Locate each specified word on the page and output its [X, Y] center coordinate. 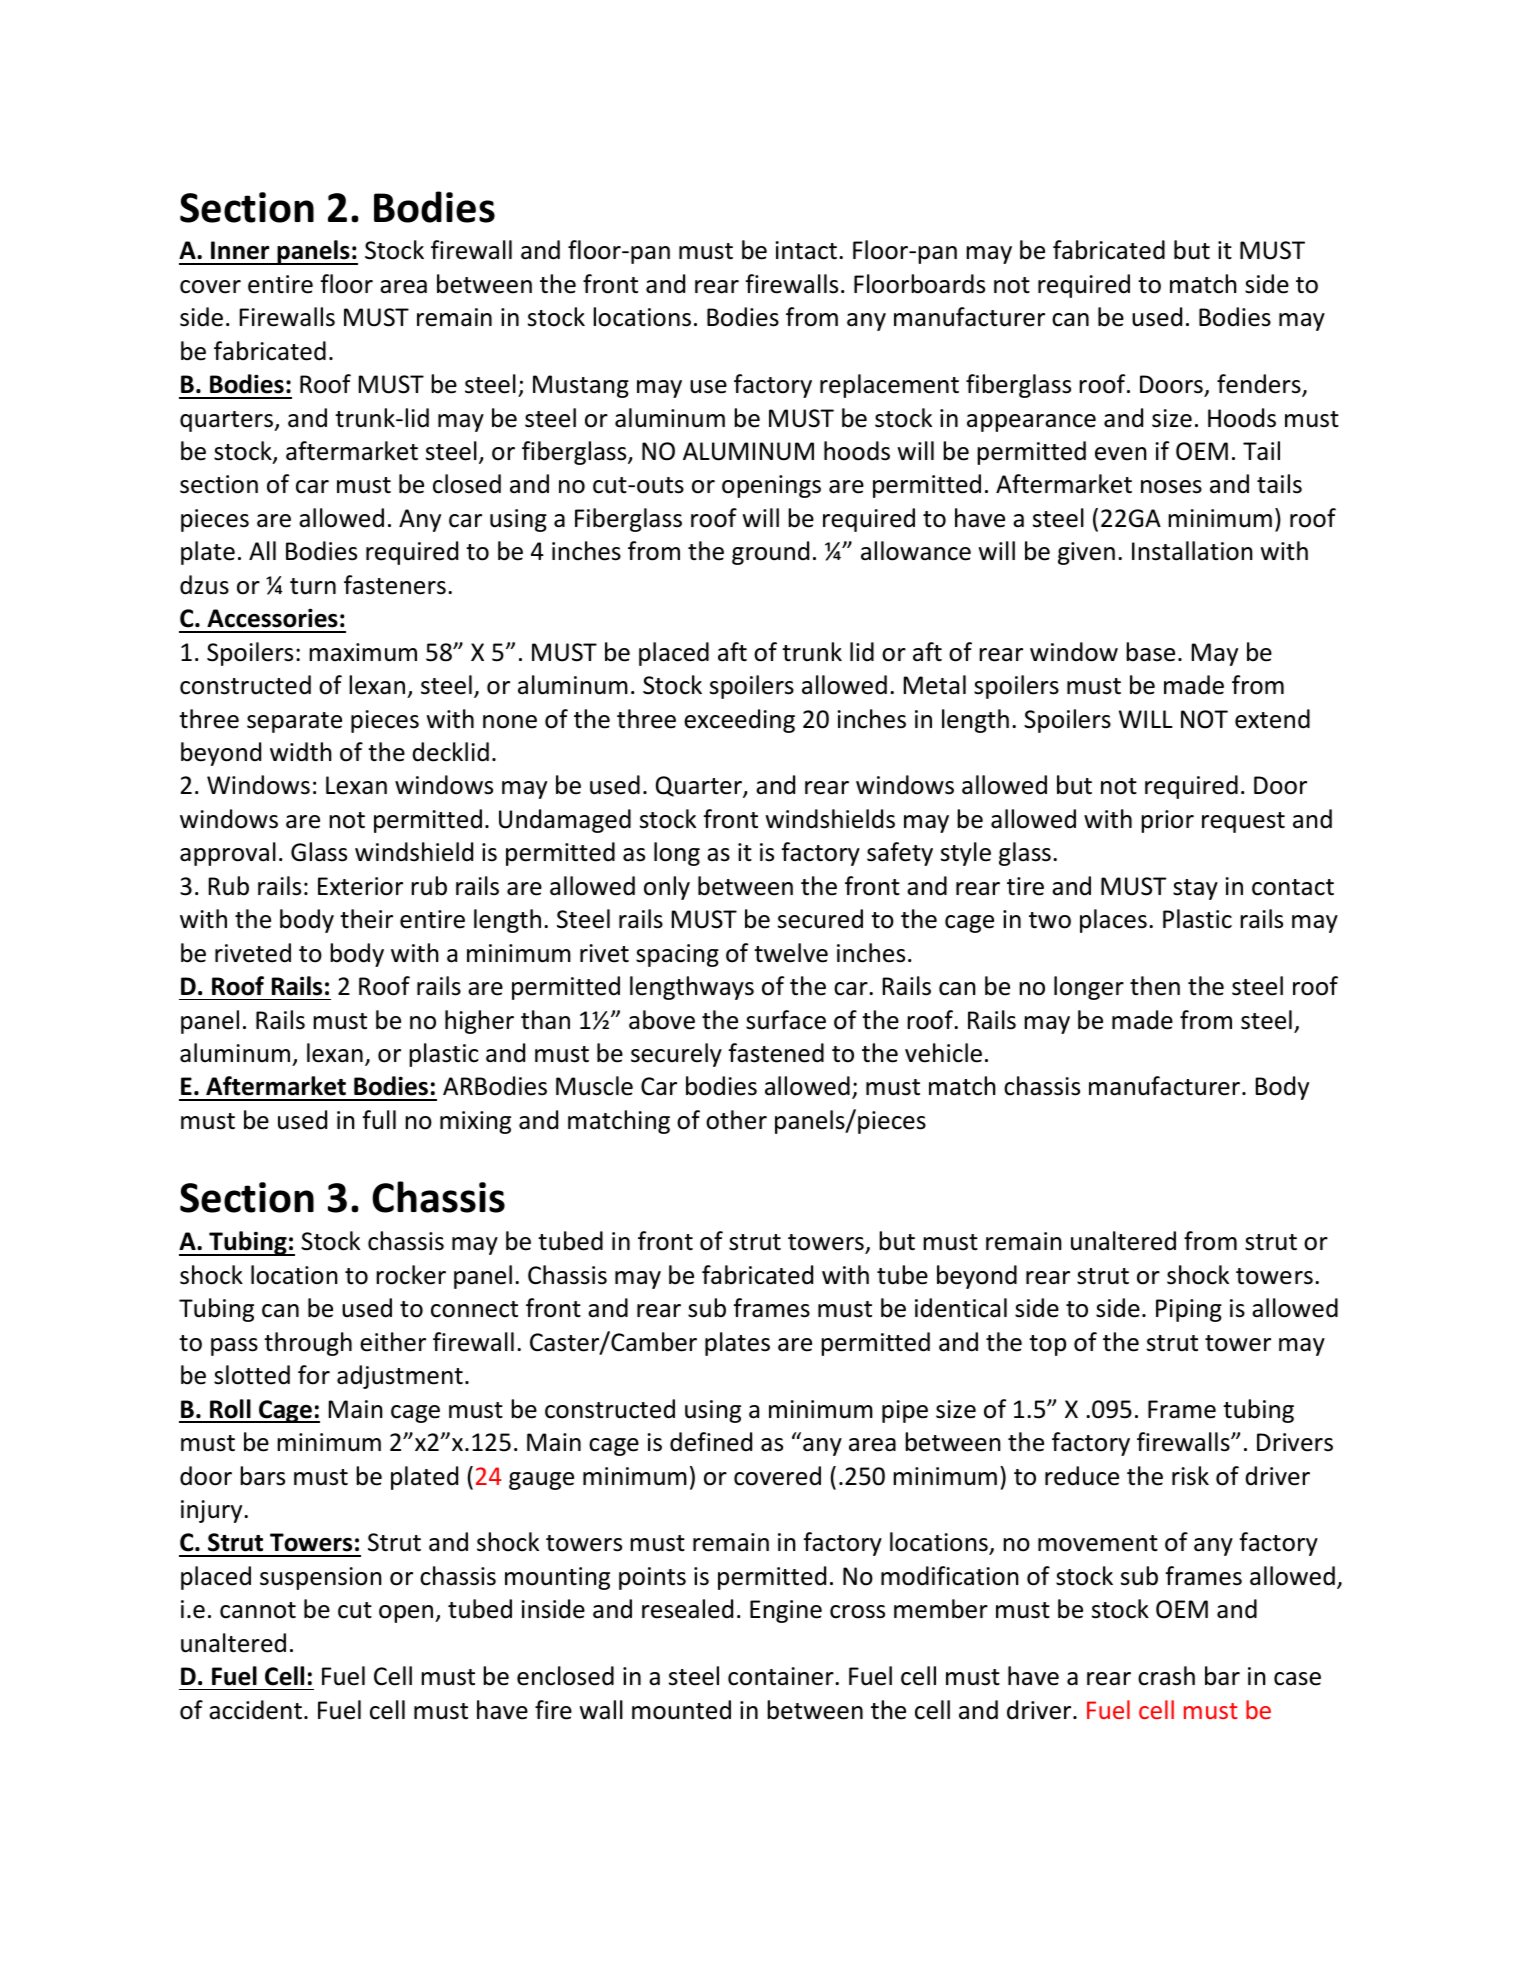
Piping [1189, 1310]
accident [255, 1710]
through [308, 1344]
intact [806, 250]
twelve [791, 953]
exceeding [739, 721]
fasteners [395, 585]
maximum [363, 652]
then [1155, 986]
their [366, 919]
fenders [1260, 385]
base [1150, 652]
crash [1166, 1676]
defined [711, 1442]
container [782, 1676]
